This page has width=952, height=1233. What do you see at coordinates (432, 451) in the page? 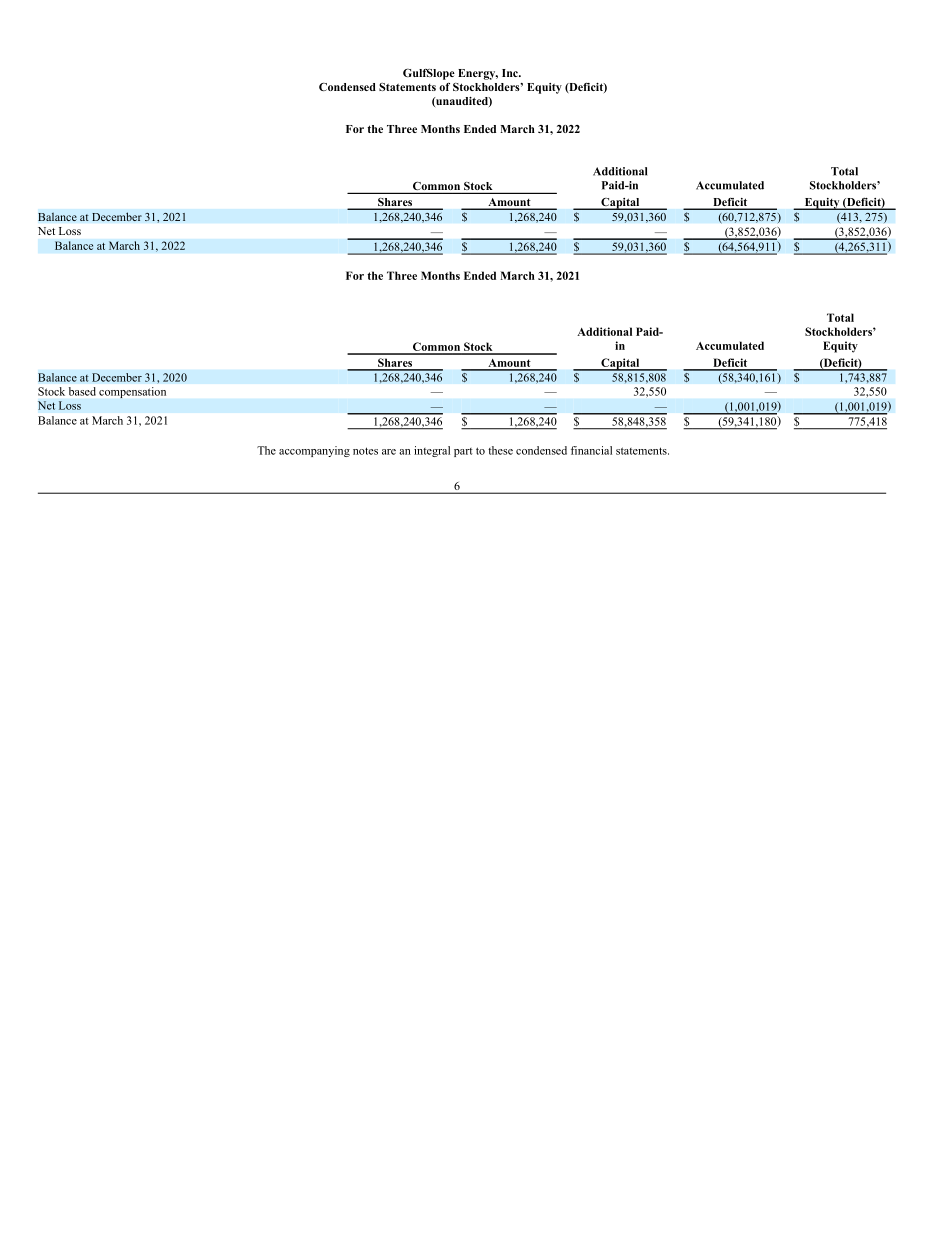
I see `integral` at bounding box center [432, 451].
